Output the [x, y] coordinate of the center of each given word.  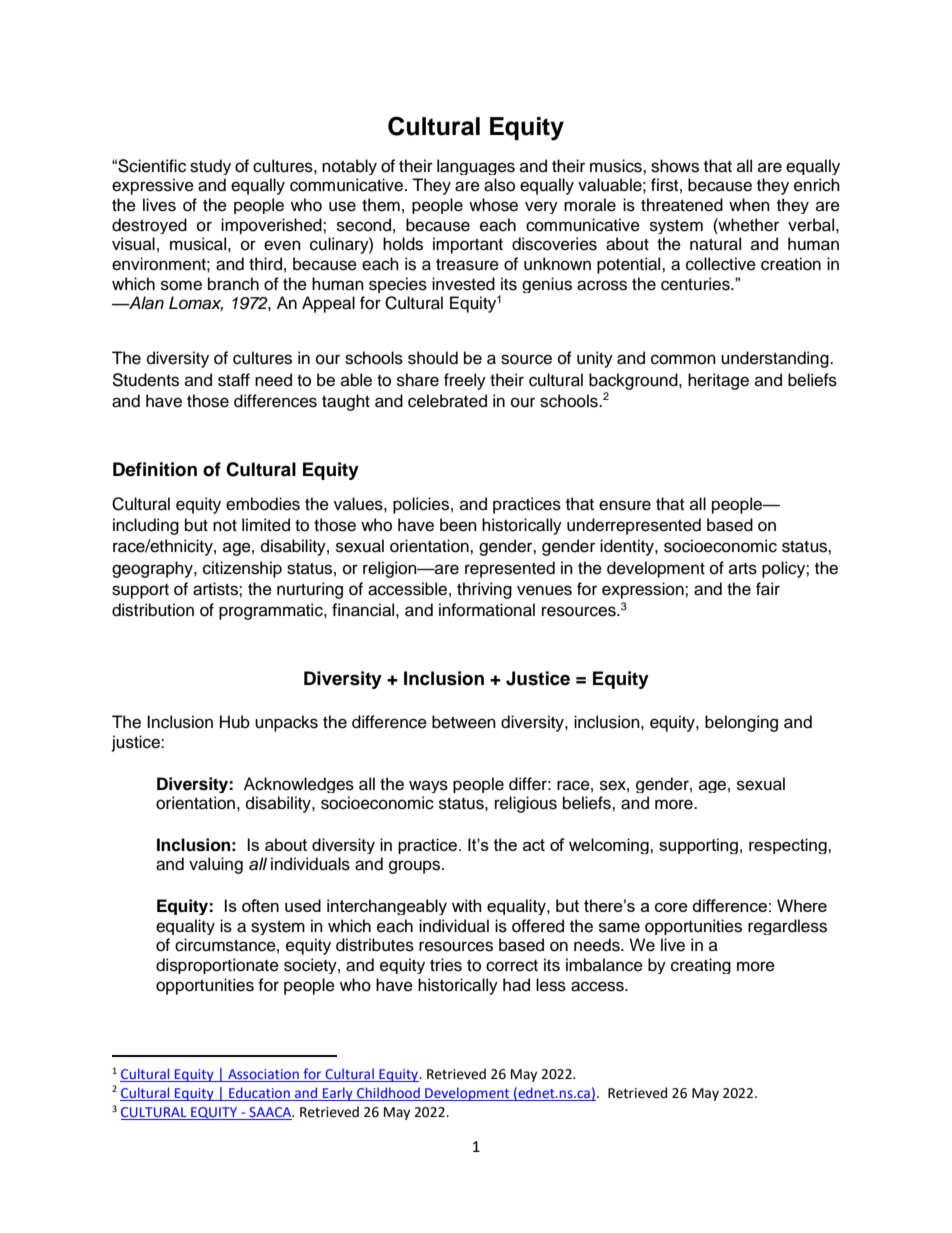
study [210, 167]
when [749, 205]
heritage [718, 381]
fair [768, 589]
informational [487, 610]
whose [493, 205]
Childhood [388, 1092]
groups [416, 867]
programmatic [272, 611]
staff [234, 380]
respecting [789, 846]
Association [263, 1075]
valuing [216, 865]
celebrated [447, 401]
